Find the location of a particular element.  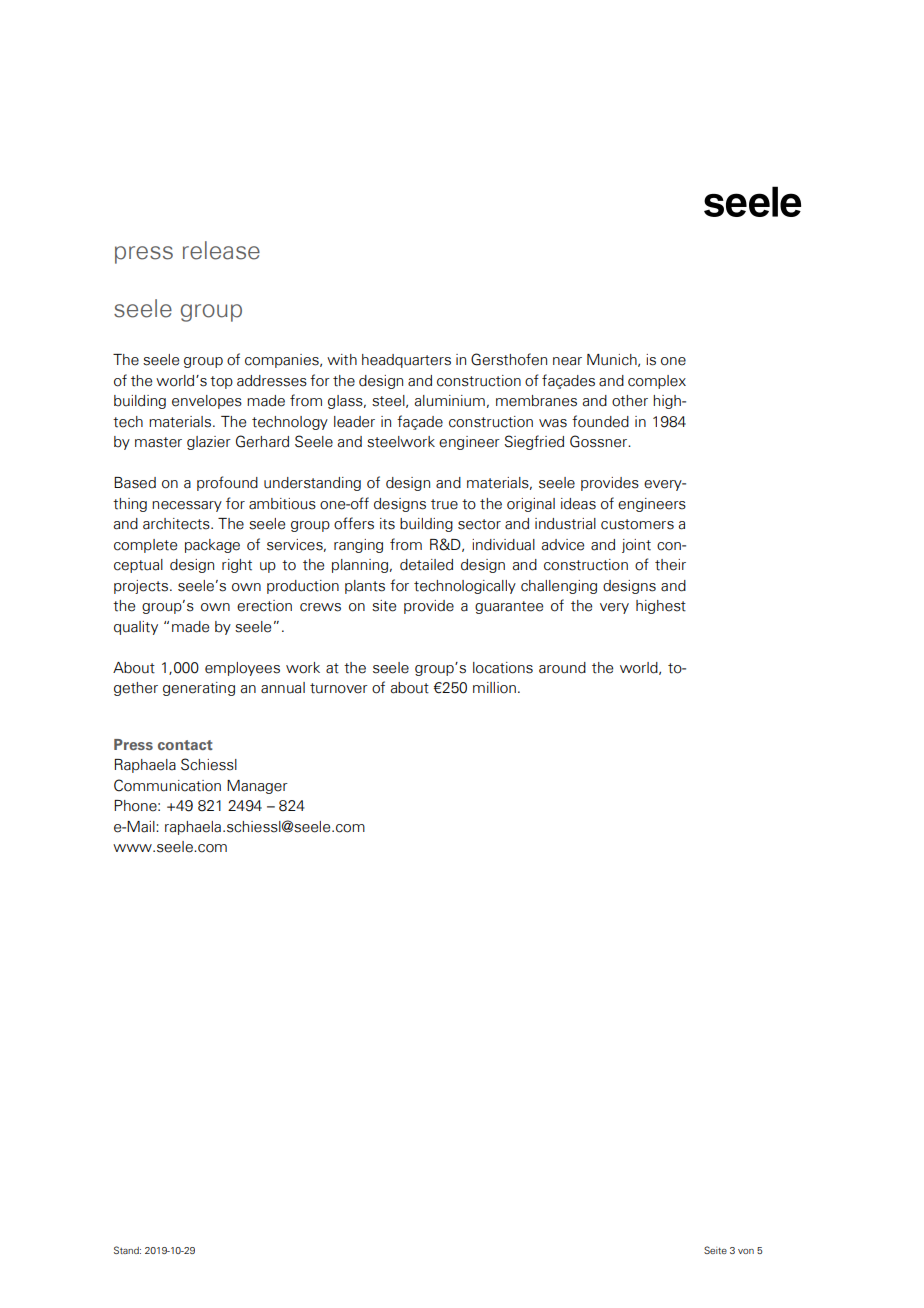

complex is located at coordinates (657, 382).
